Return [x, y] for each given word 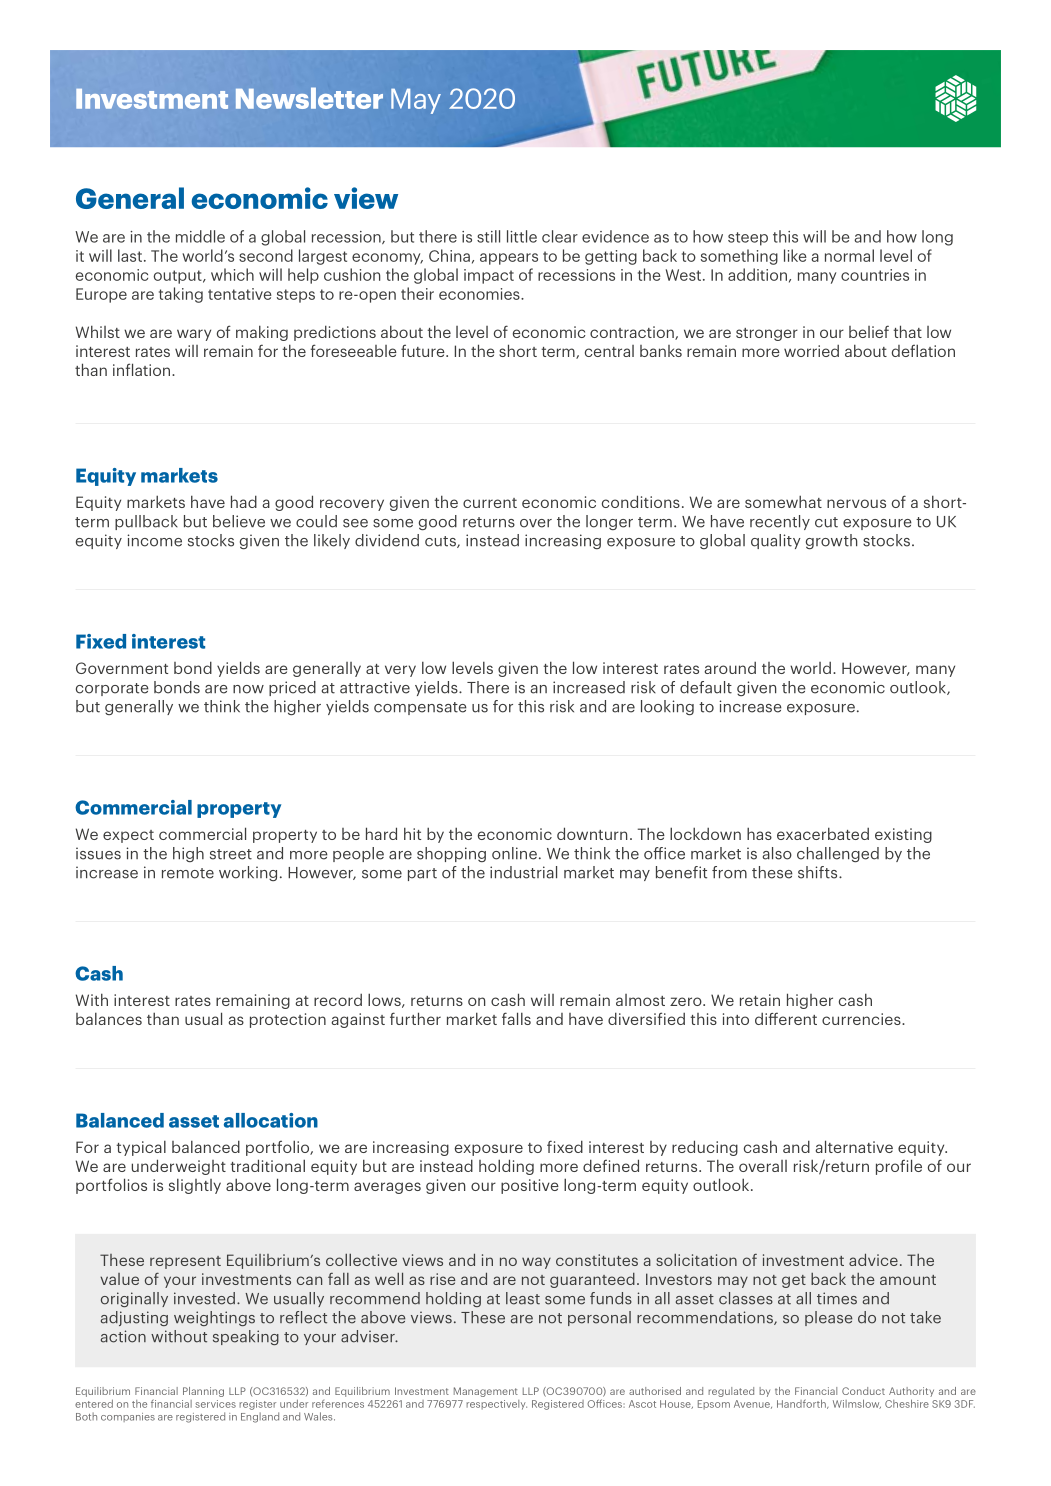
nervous [856, 503]
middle [200, 236]
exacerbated [823, 833]
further [415, 1018]
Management [486, 1392]
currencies [862, 1019]
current [490, 503]
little [522, 236]
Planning [203, 1392]
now [248, 689]
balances [109, 1018]
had [244, 501]
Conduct [863, 1391]
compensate [420, 708]
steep [748, 239]
